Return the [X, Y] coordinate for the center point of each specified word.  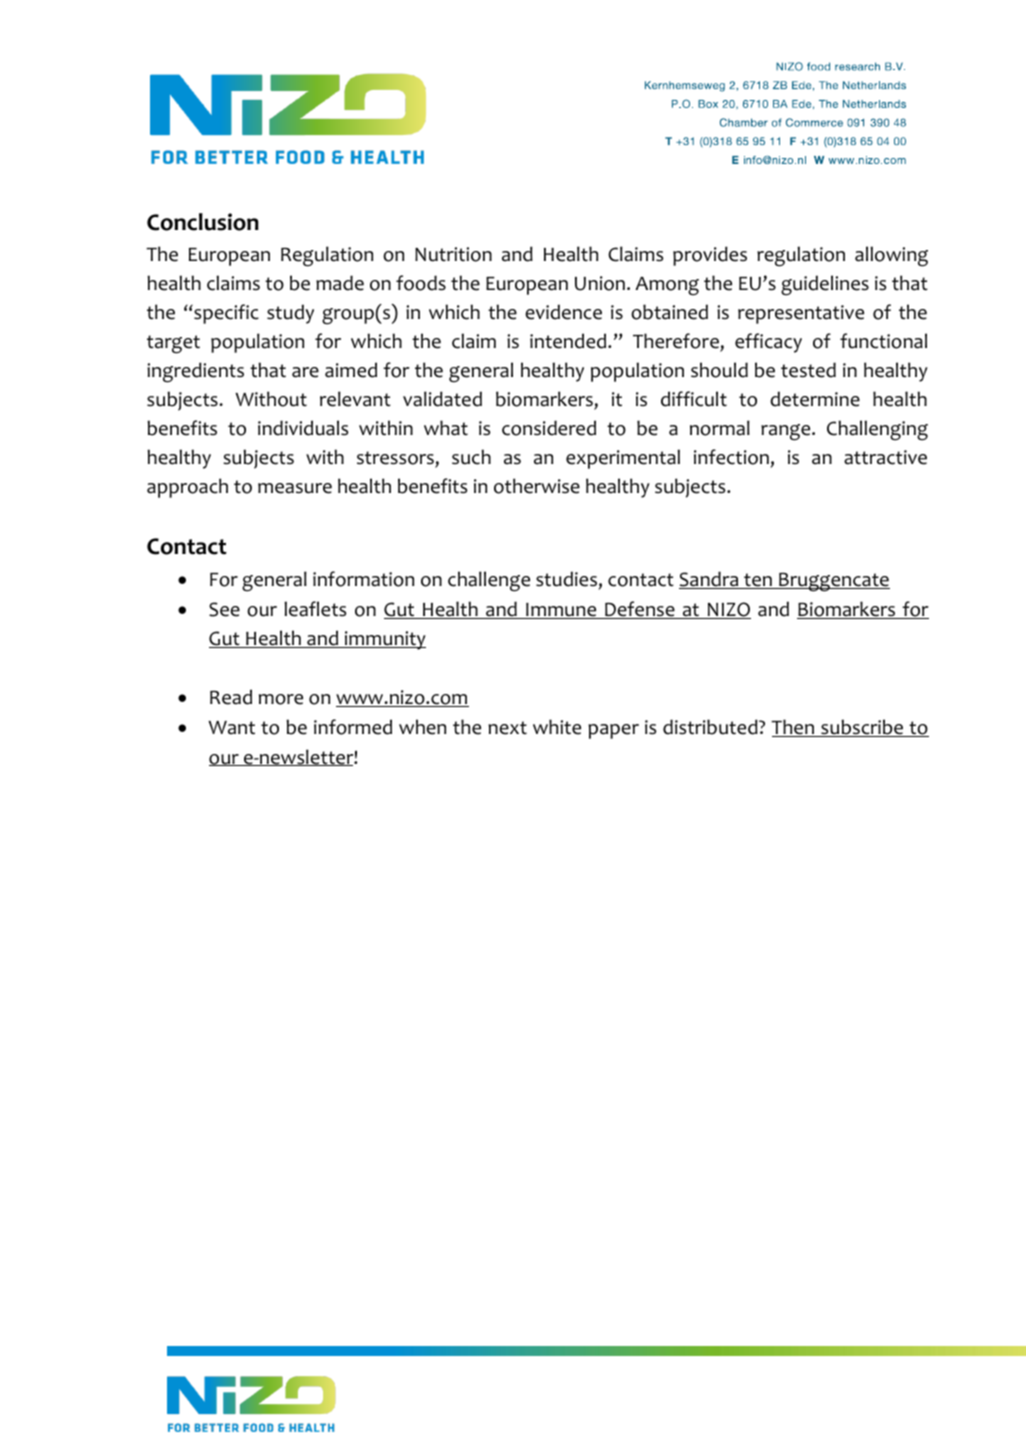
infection [731, 457]
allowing [891, 256]
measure [295, 488]
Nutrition [453, 254]
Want [231, 728]
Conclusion [203, 222]
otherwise [537, 486]
